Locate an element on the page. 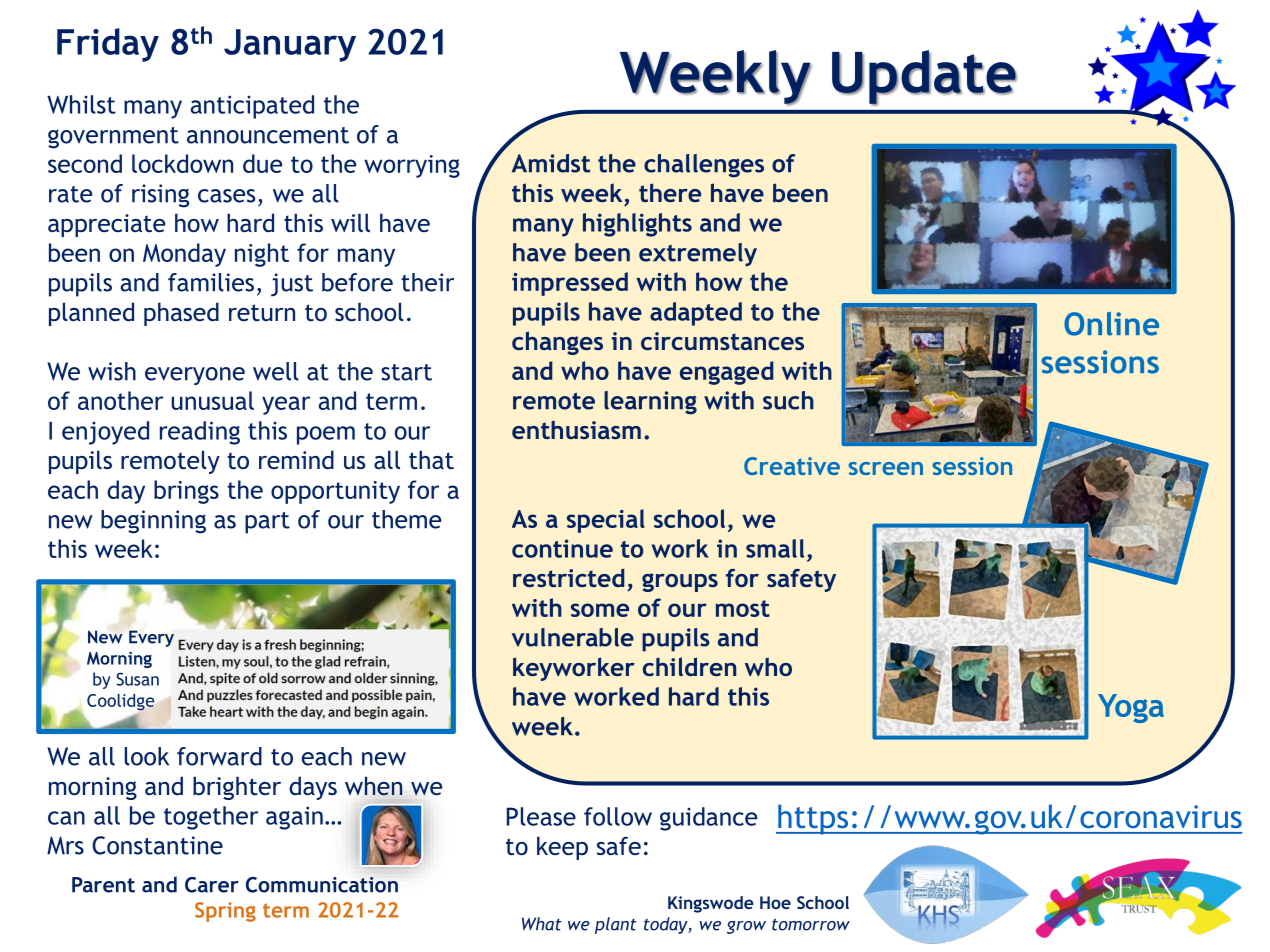 This page has width=1270, height=952. changes is located at coordinates (557, 343).
